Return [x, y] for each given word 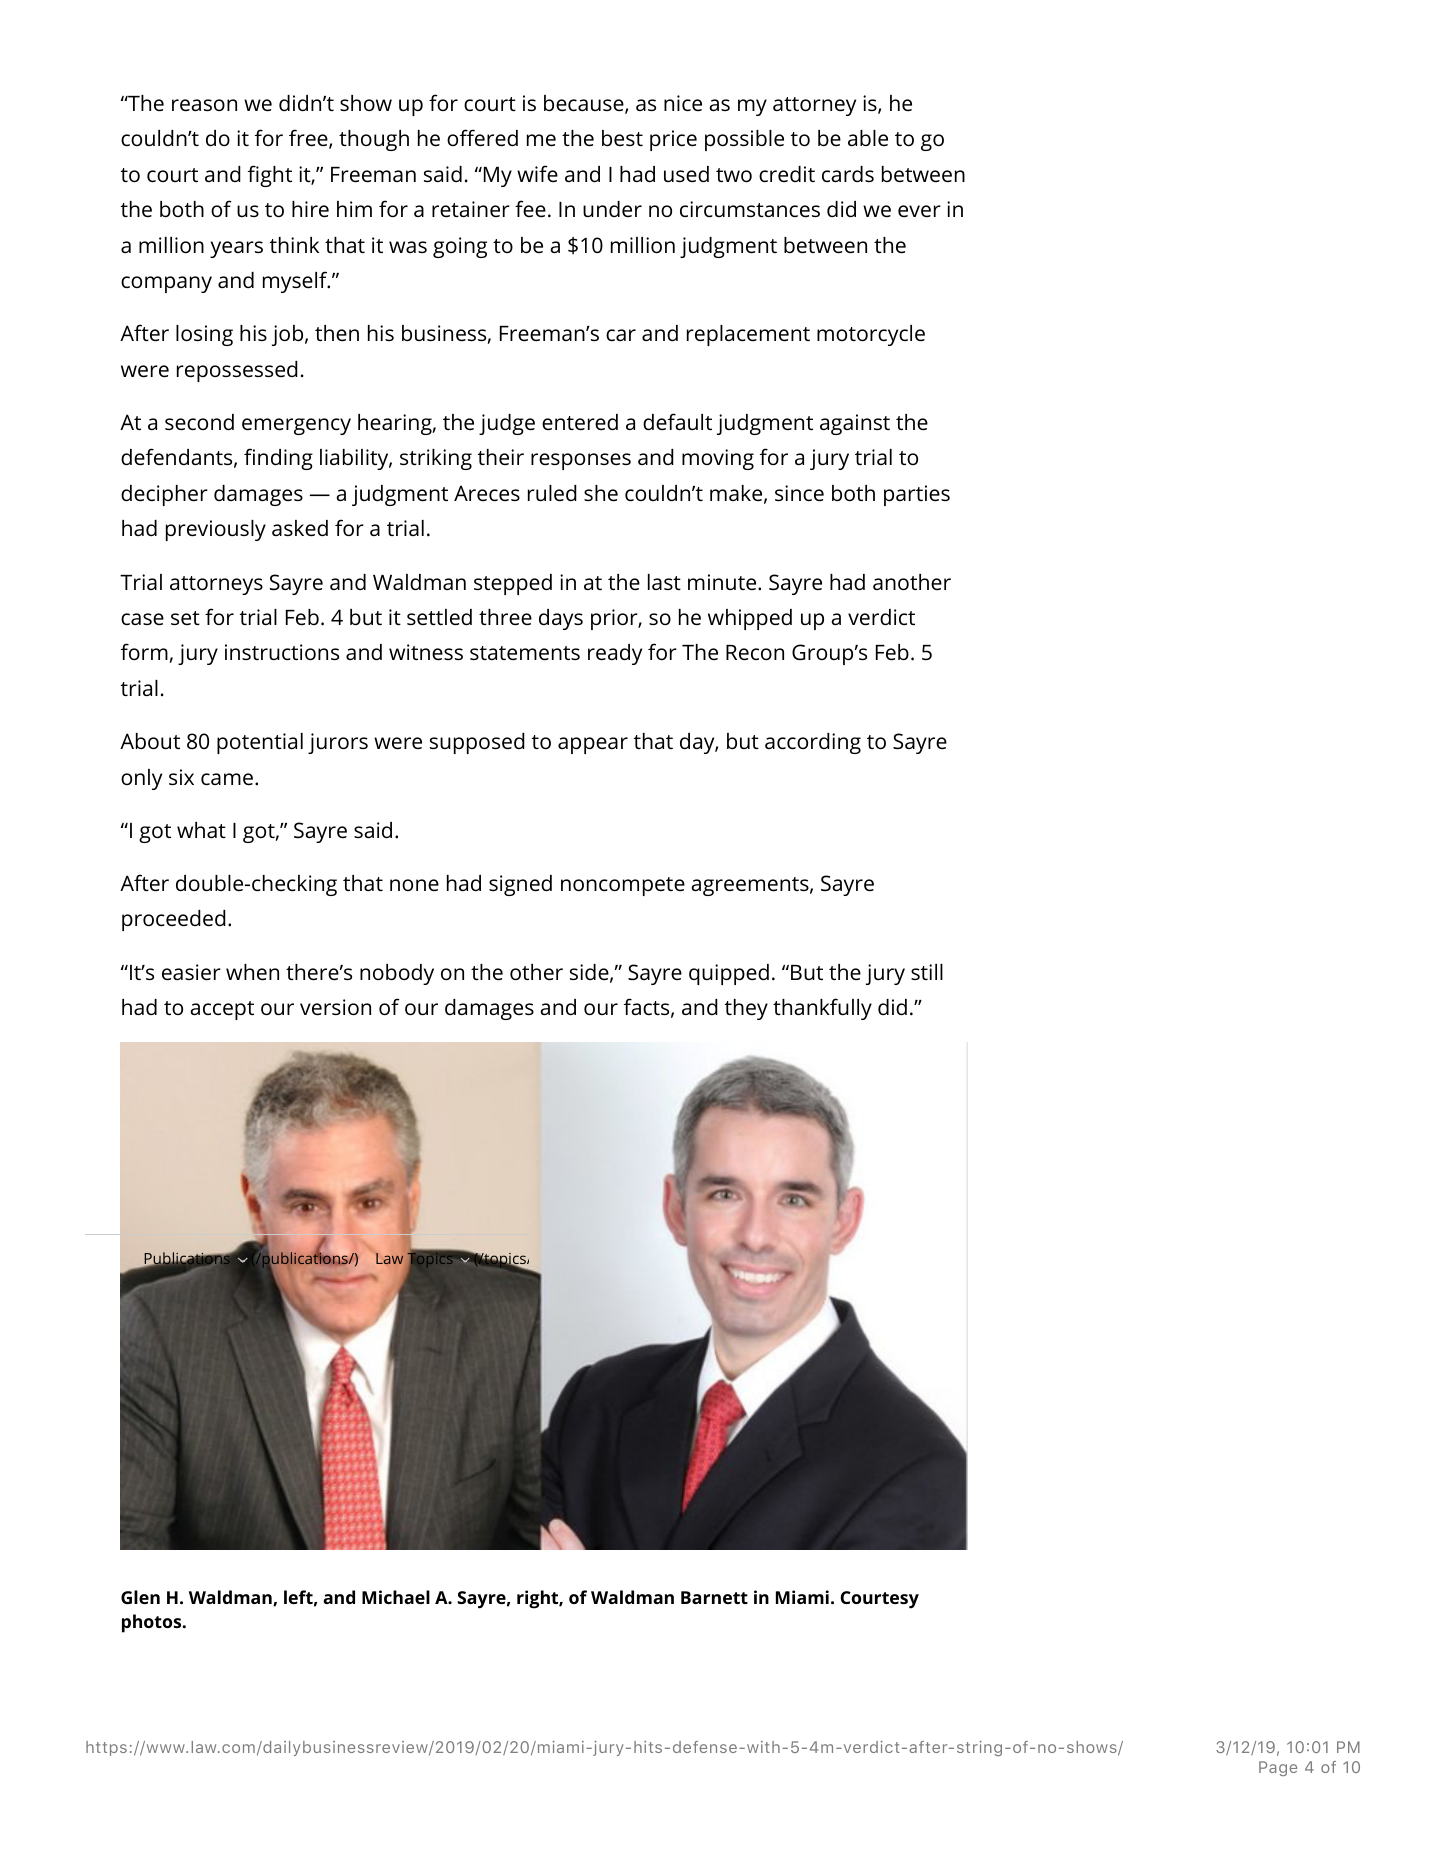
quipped [729, 974]
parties [917, 495]
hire [310, 209]
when [252, 972]
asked [300, 528]
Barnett [714, 1597]
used [686, 174]
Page [1278, 1768]
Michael [396, 1597]
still [927, 972]
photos [153, 1623]
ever [919, 211]
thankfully [822, 1009]
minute [723, 582]
